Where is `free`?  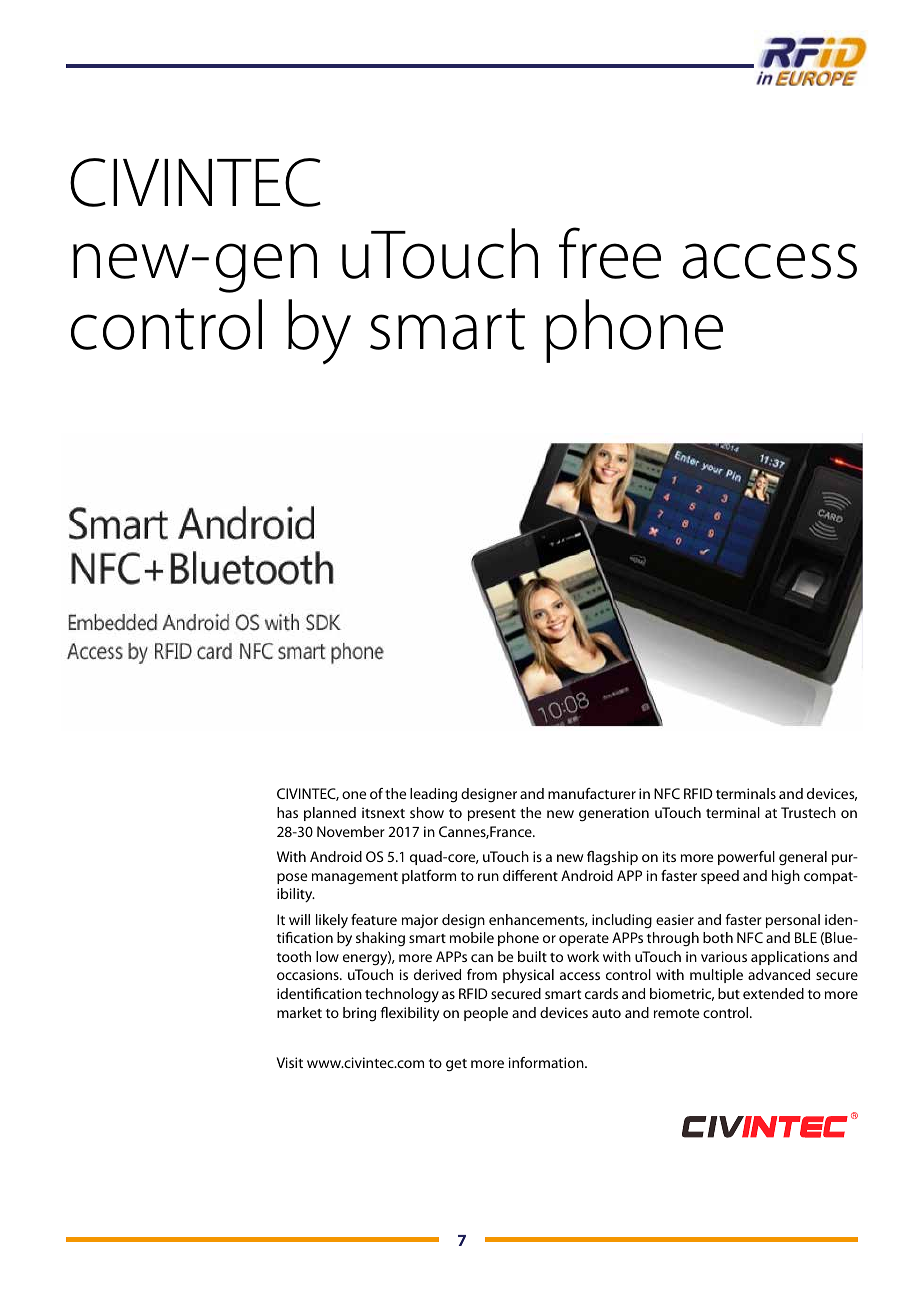
free is located at coordinates (610, 253).
